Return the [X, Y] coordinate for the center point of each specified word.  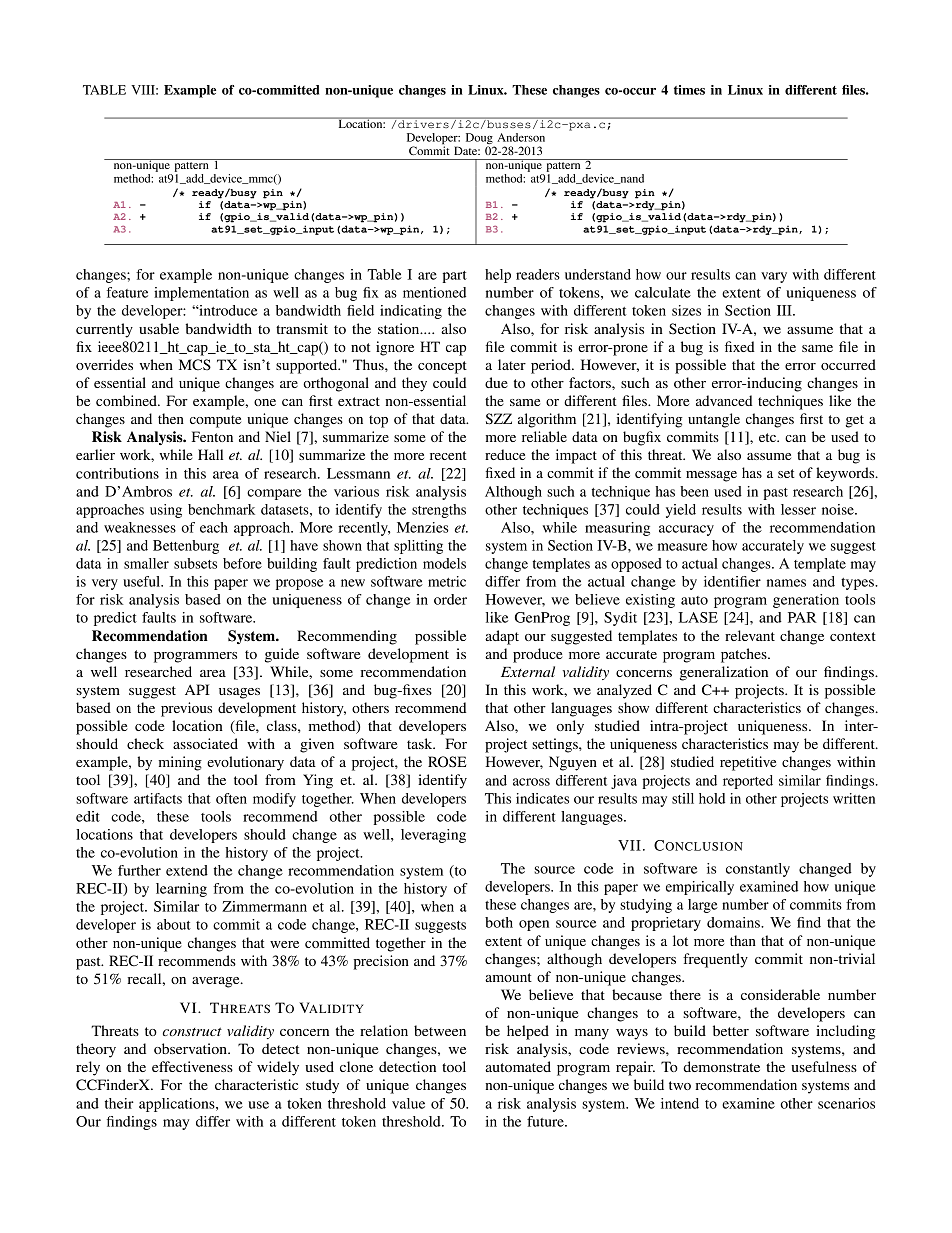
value [408, 1103]
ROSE [447, 761]
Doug [480, 140]
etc [768, 437]
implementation [201, 294]
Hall [210, 454]
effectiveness [192, 1066]
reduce [505, 454]
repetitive [748, 763]
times [689, 90]
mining [180, 763]
